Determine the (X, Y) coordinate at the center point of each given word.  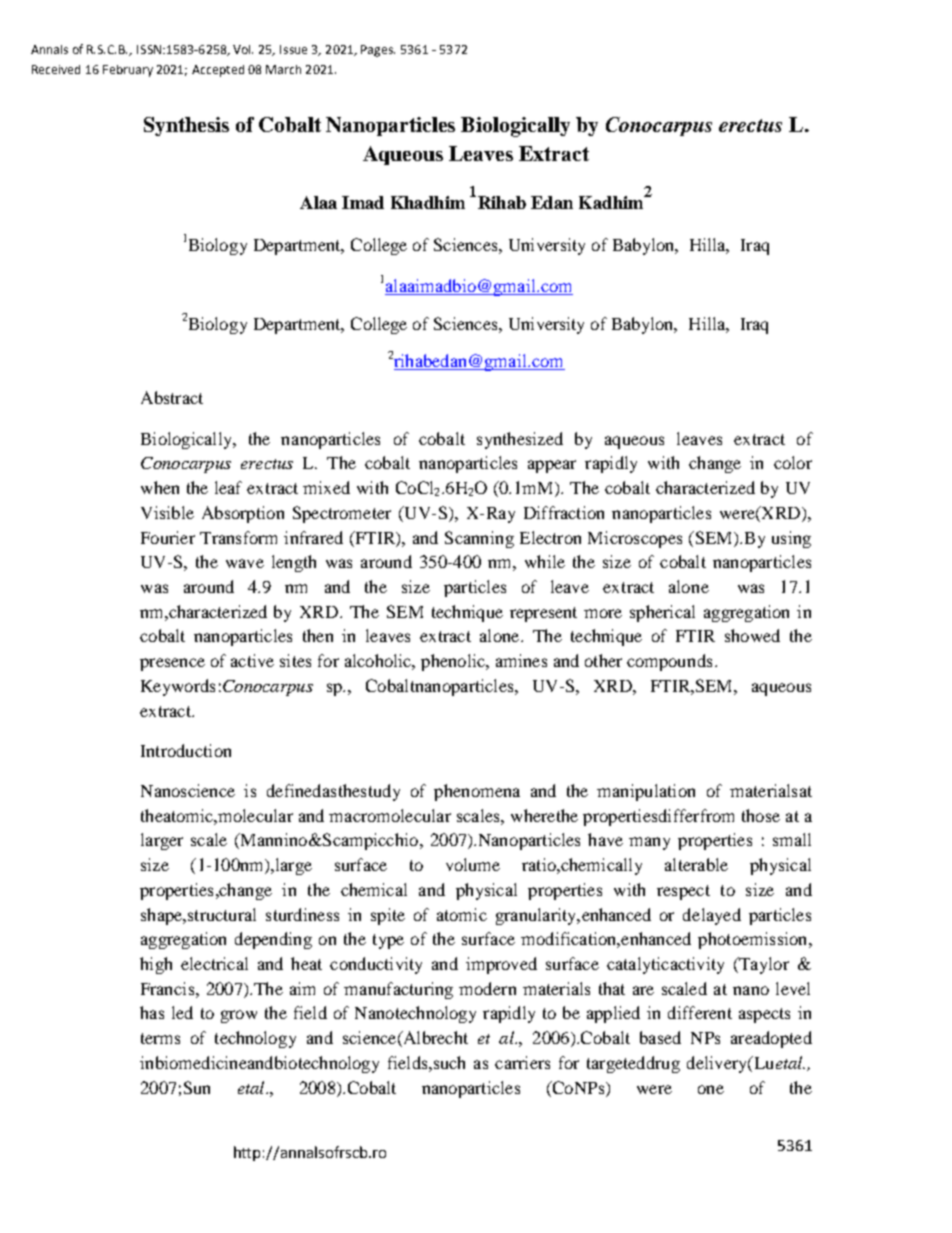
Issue (293, 49)
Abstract (172, 397)
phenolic (454, 662)
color (793, 462)
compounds (669, 662)
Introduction (186, 750)
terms (160, 1038)
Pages (378, 51)
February (128, 71)
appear (552, 466)
